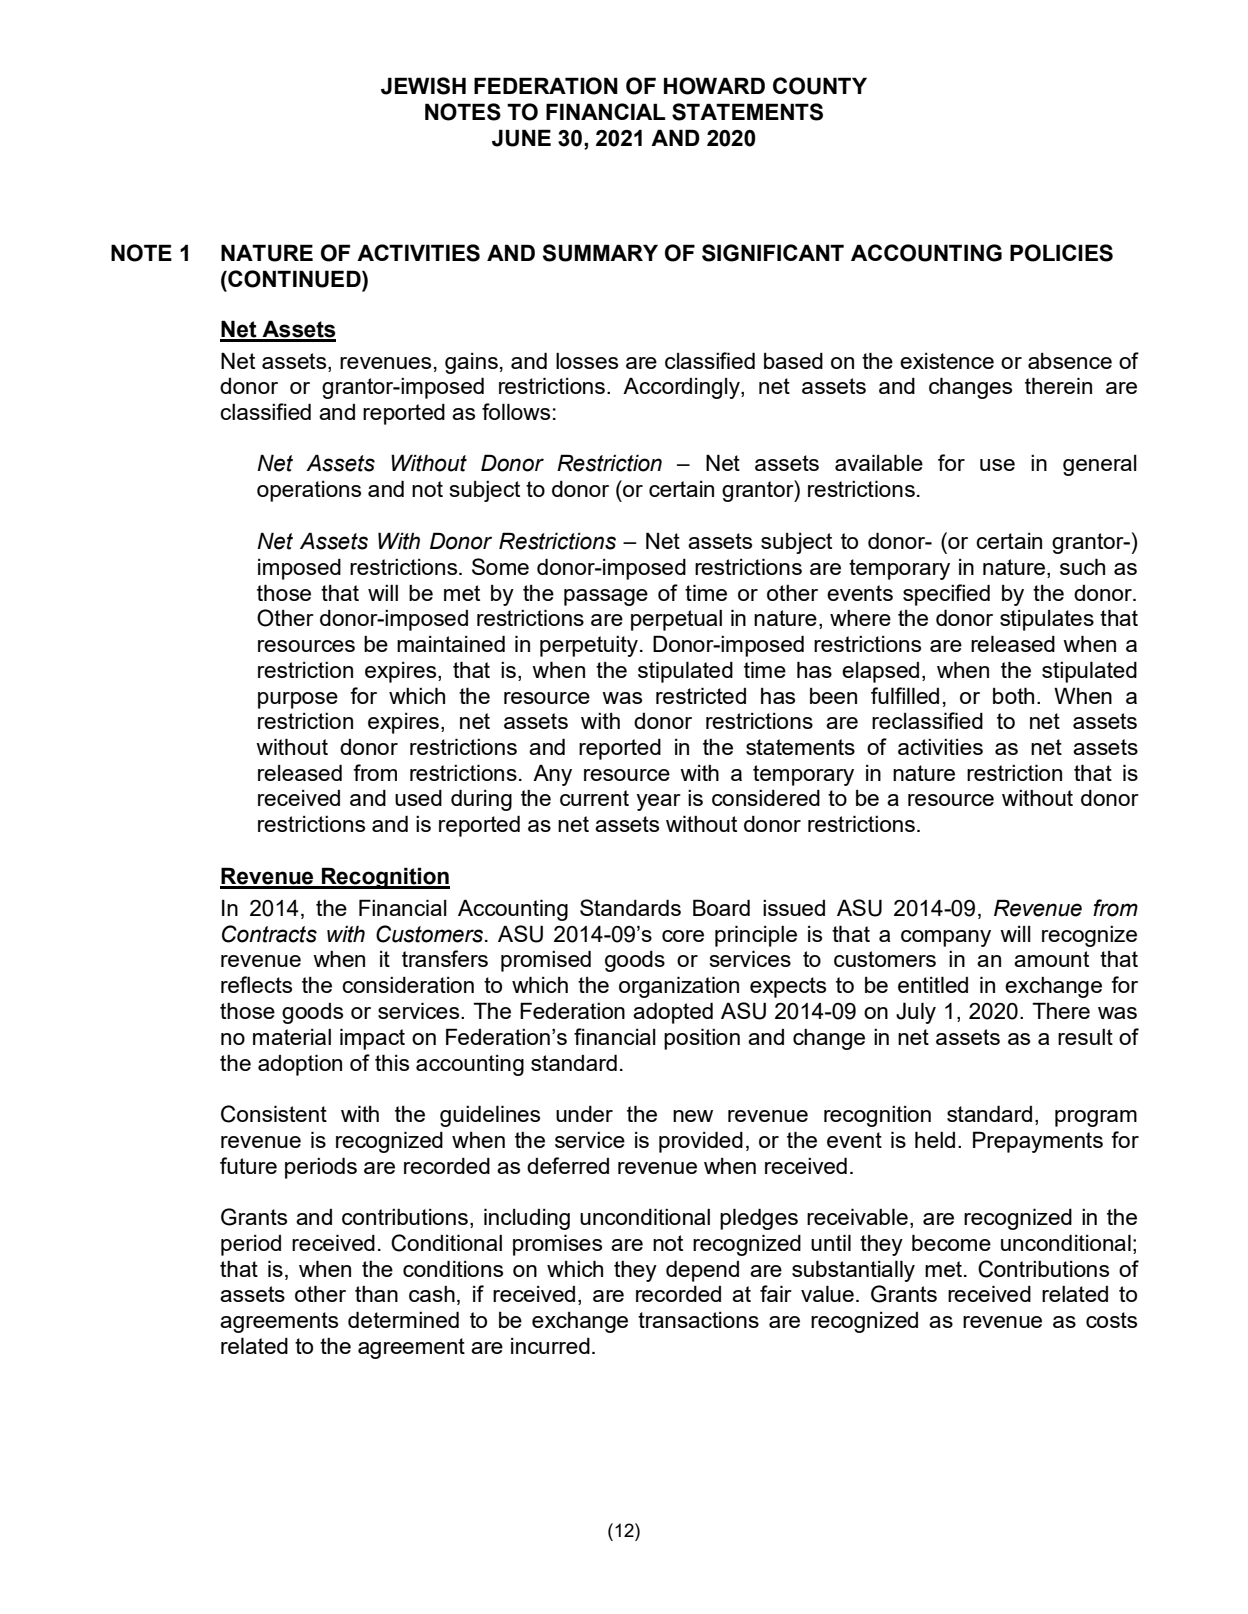  Describe the element at coordinates (392, 1062) in the page. I see `this` at that location.
